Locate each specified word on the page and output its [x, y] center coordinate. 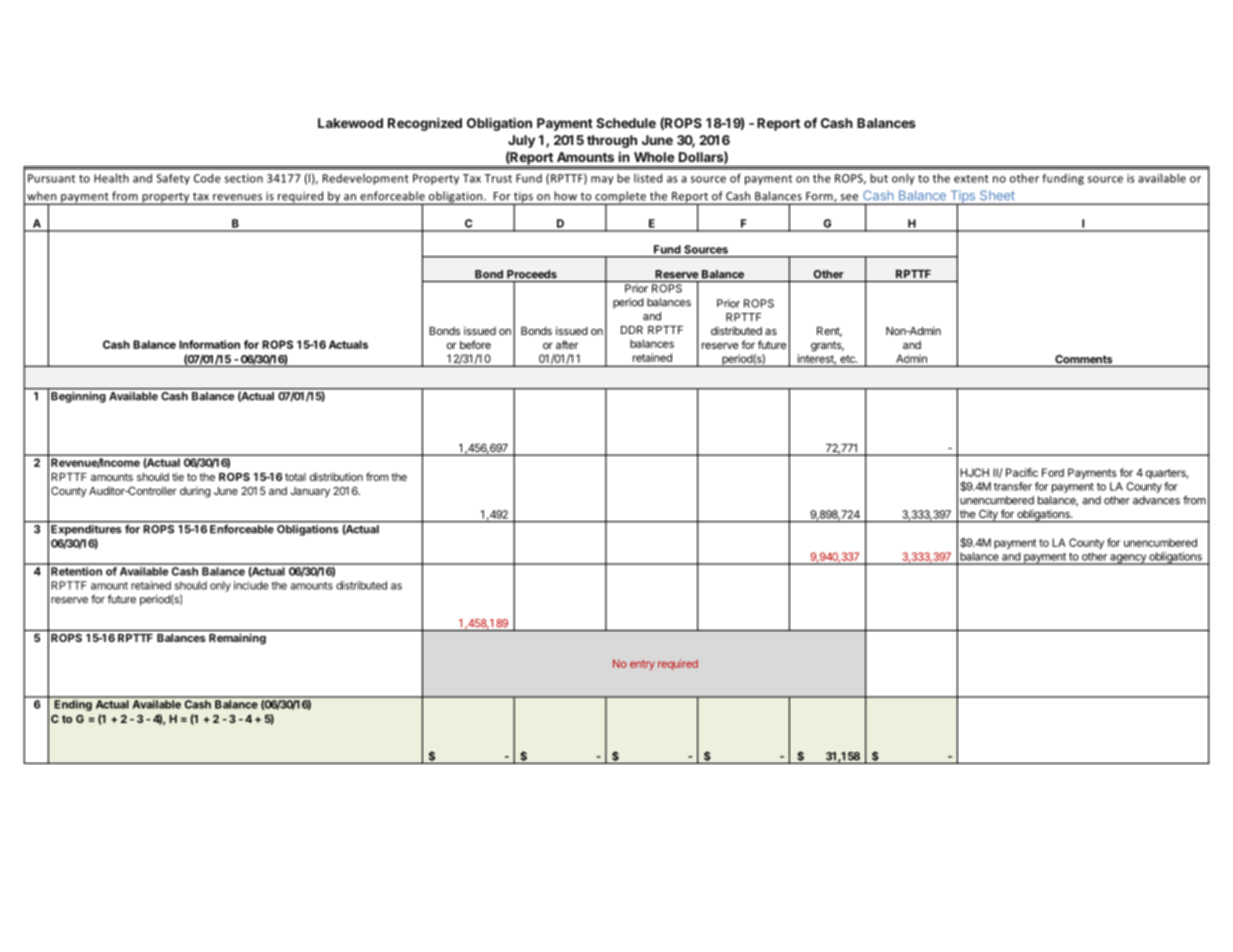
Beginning [78, 397]
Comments [1084, 360]
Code [207, 178]
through [612, 141]
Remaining [237, 639]
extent [971, 179]
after [567, 344]
